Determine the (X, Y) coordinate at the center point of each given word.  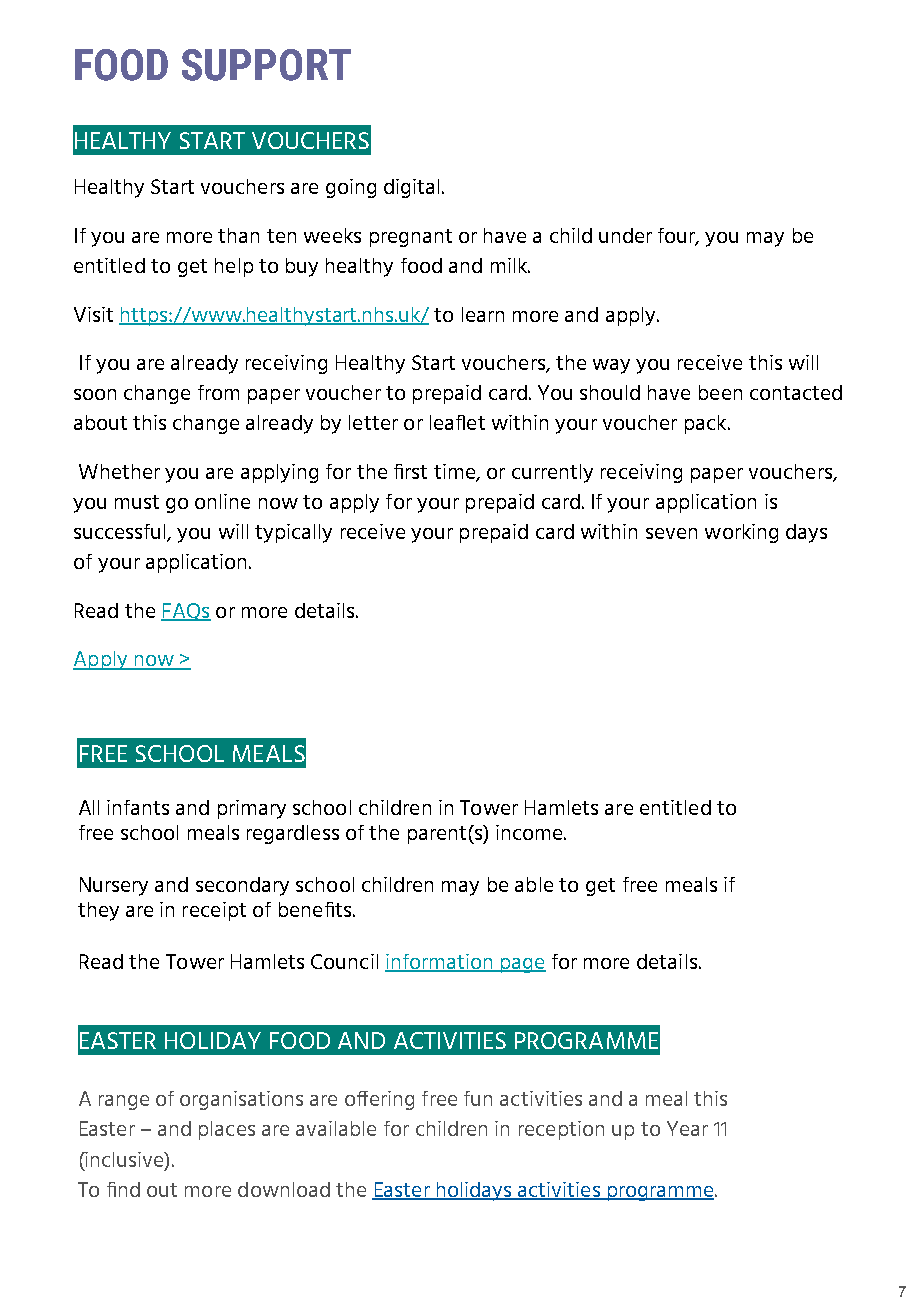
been (720, 392)
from (218, 392)
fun (478, 1098)
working (741, 533)
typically (293, 533)
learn (483, 314)
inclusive (124, 1160)
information (440, 962)
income (530, 832)
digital (411, 188)
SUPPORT (266, 65)
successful (121, 533)
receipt (214, 911)
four (678, 237)
